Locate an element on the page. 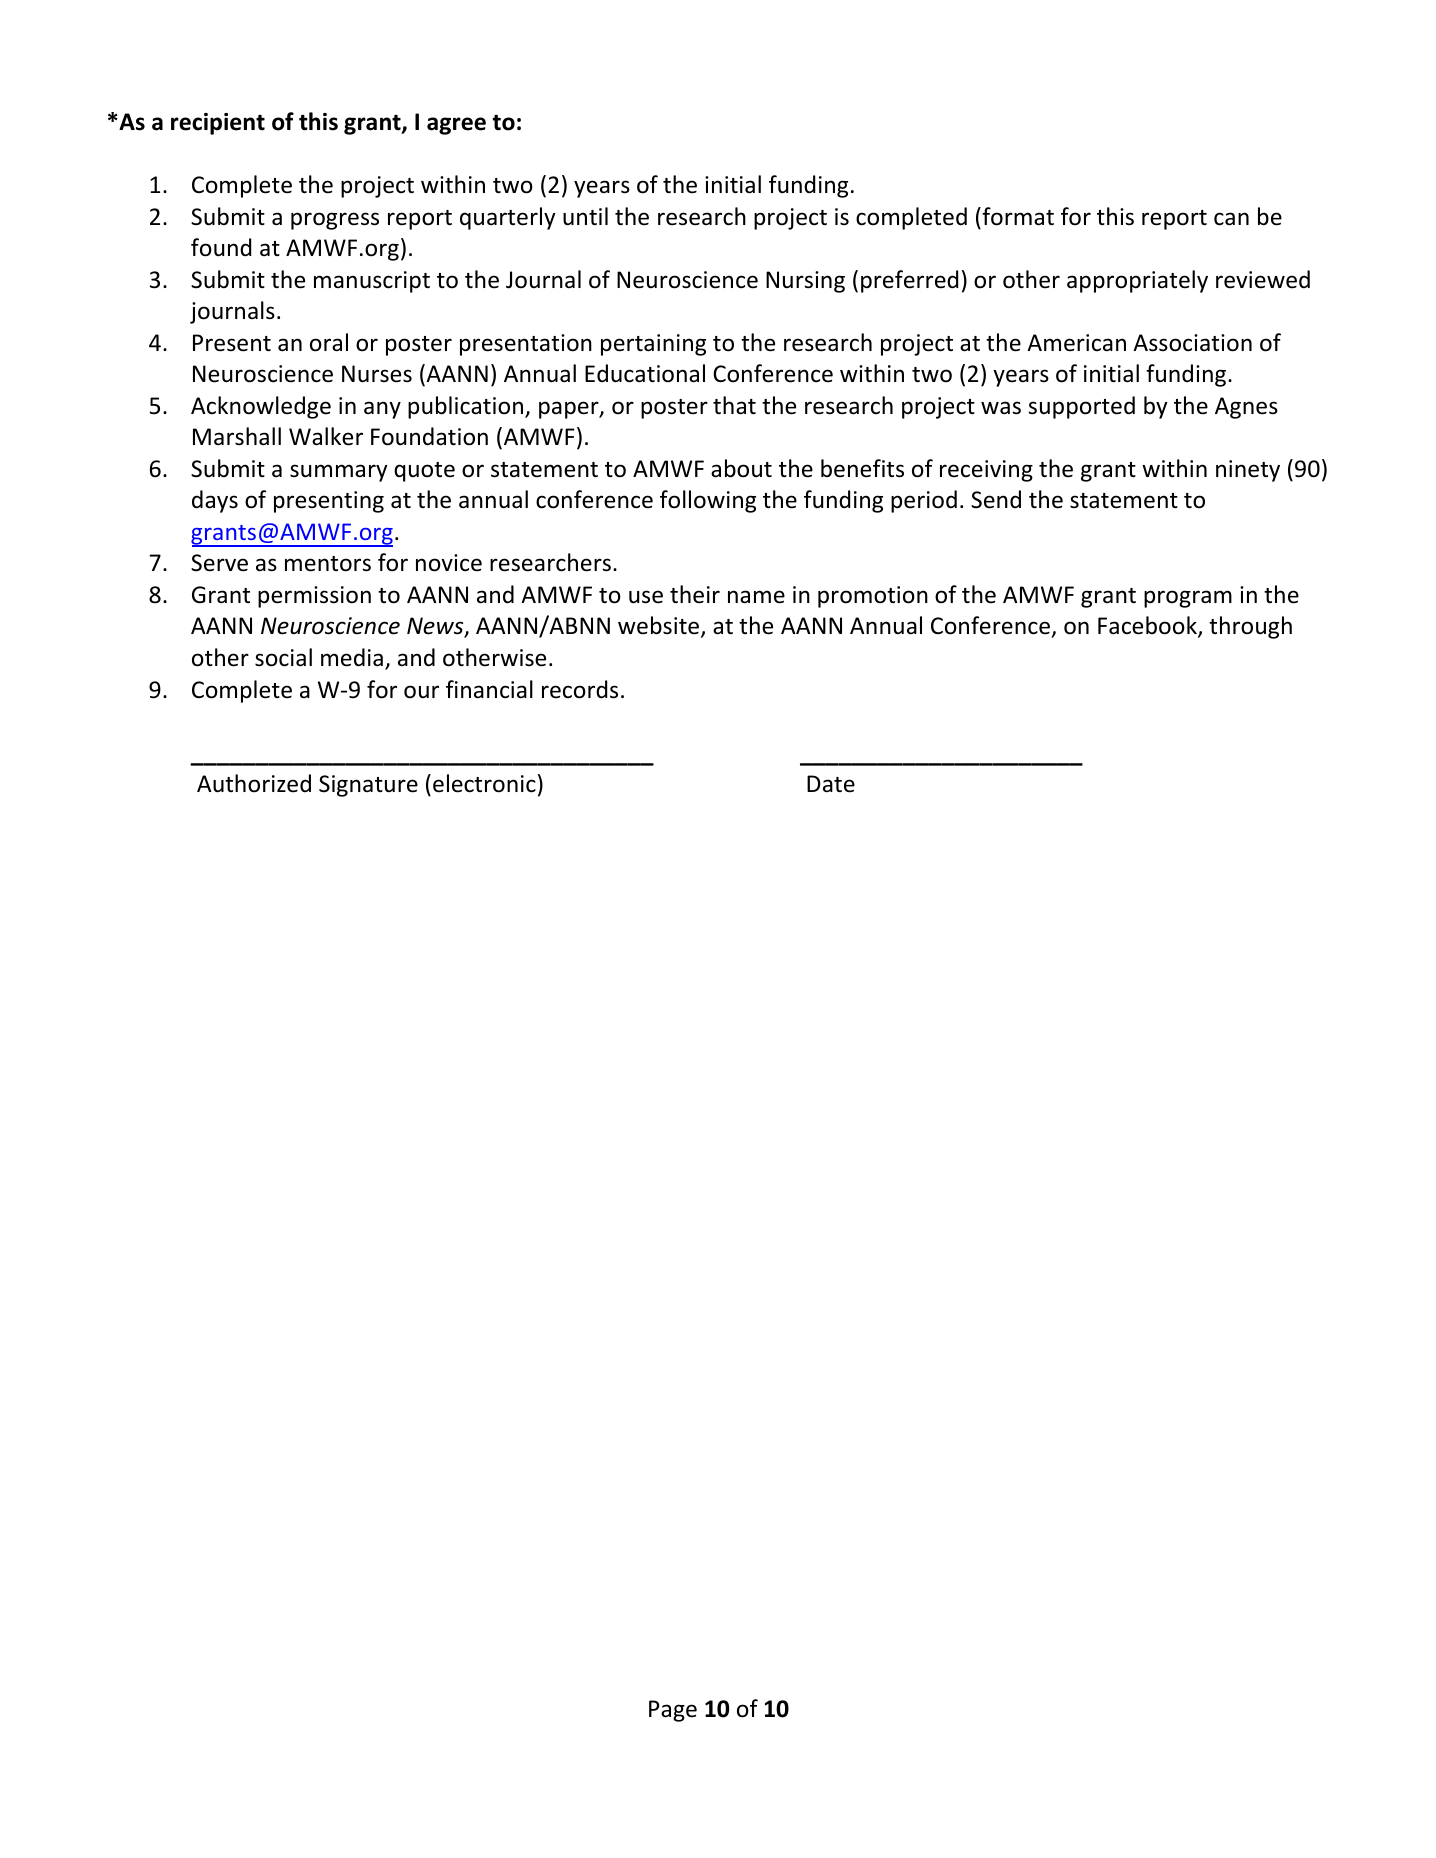 Image resolution: width=1436 pixels, height=1858 pixels. Authorized is located at coordinates (254, 783).
